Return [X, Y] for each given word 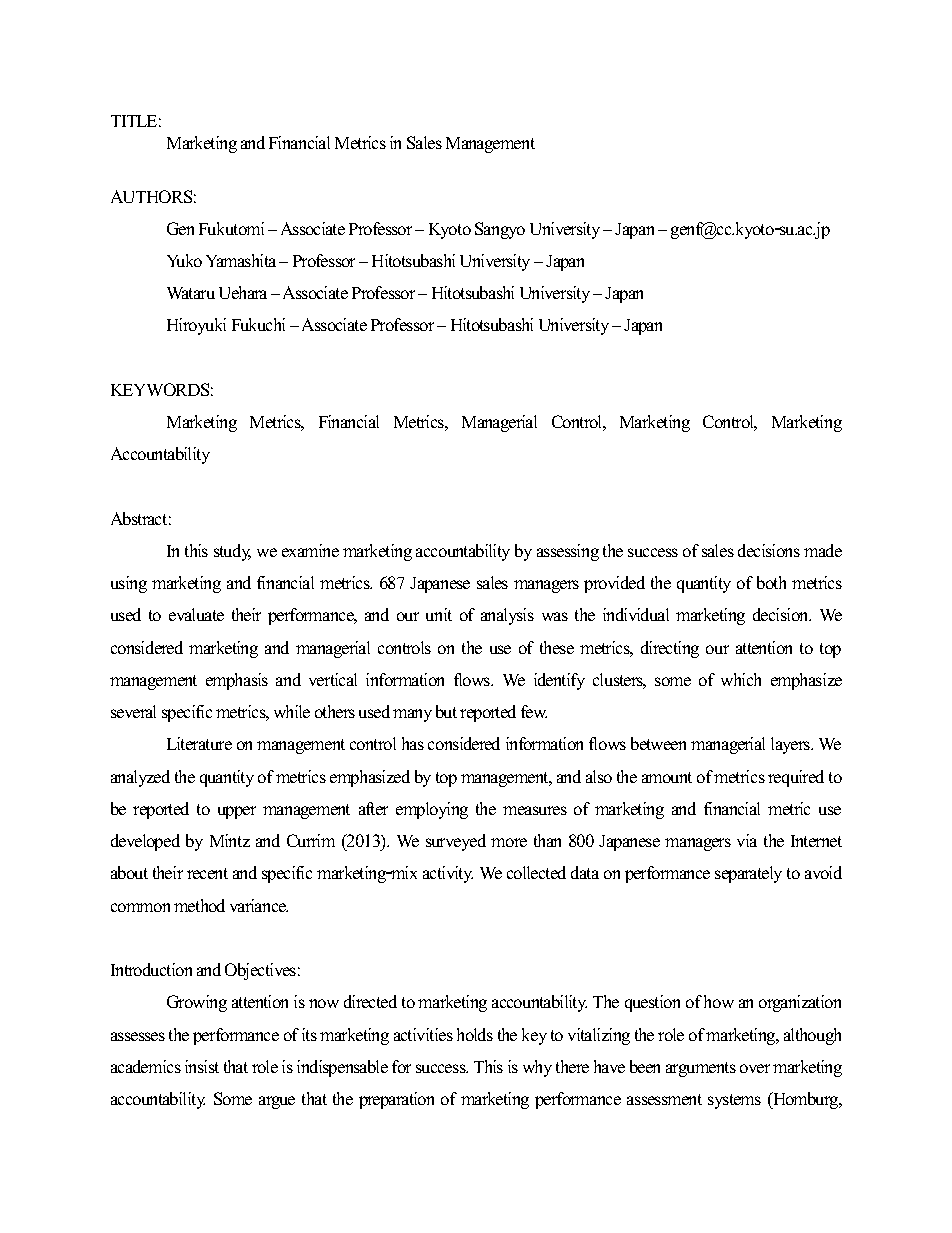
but [446, 711]
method [199, 905]
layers [792, 745]
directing [670, 649]
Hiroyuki [196, 326]
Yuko [184, 260]
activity [448, 874]
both [771, 582]
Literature [199, 743]
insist [202, 1066]
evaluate [196, 614]
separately [748, 874]
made [823, 550]
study [232, 552]
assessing [568, 552]
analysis [507, 616]
